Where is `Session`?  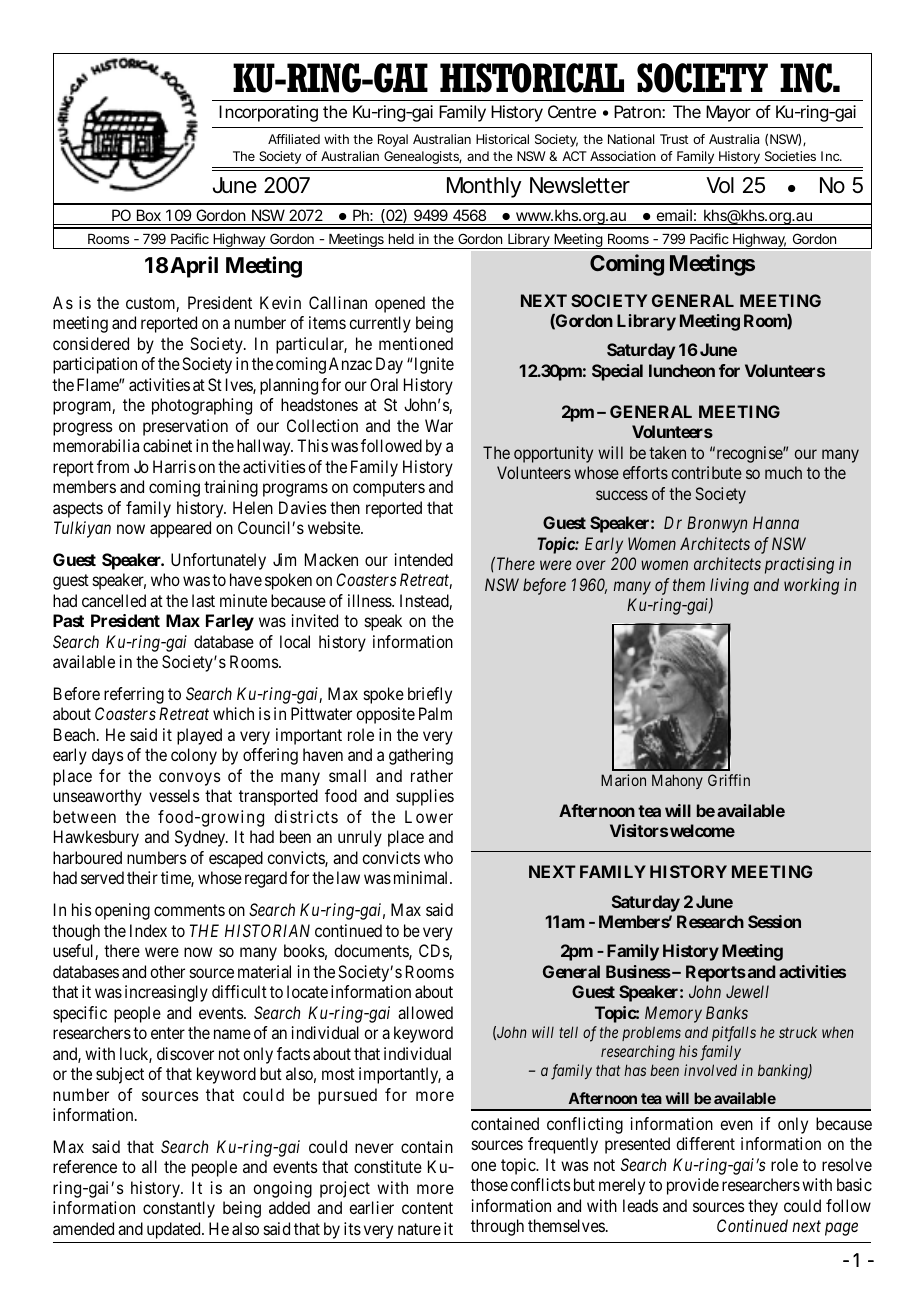
Session is located at coordinates (774, 921).
